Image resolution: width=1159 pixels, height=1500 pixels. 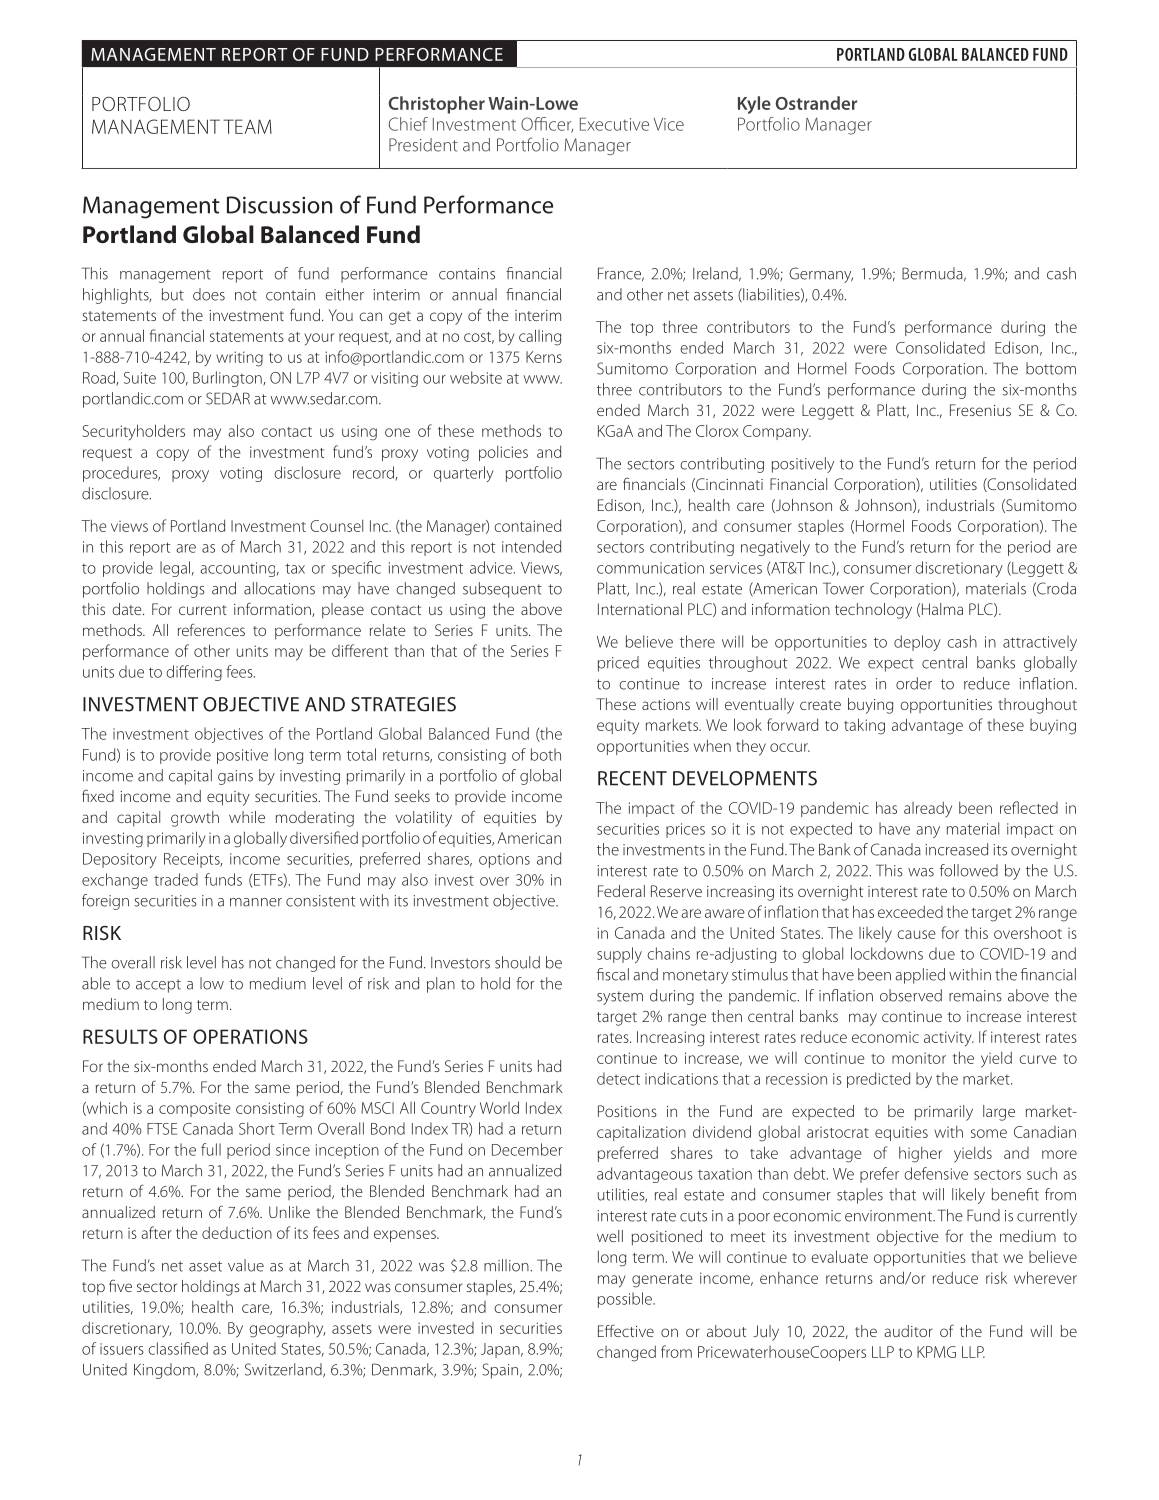 I want to click on gains, so click(x=235, y=777).
